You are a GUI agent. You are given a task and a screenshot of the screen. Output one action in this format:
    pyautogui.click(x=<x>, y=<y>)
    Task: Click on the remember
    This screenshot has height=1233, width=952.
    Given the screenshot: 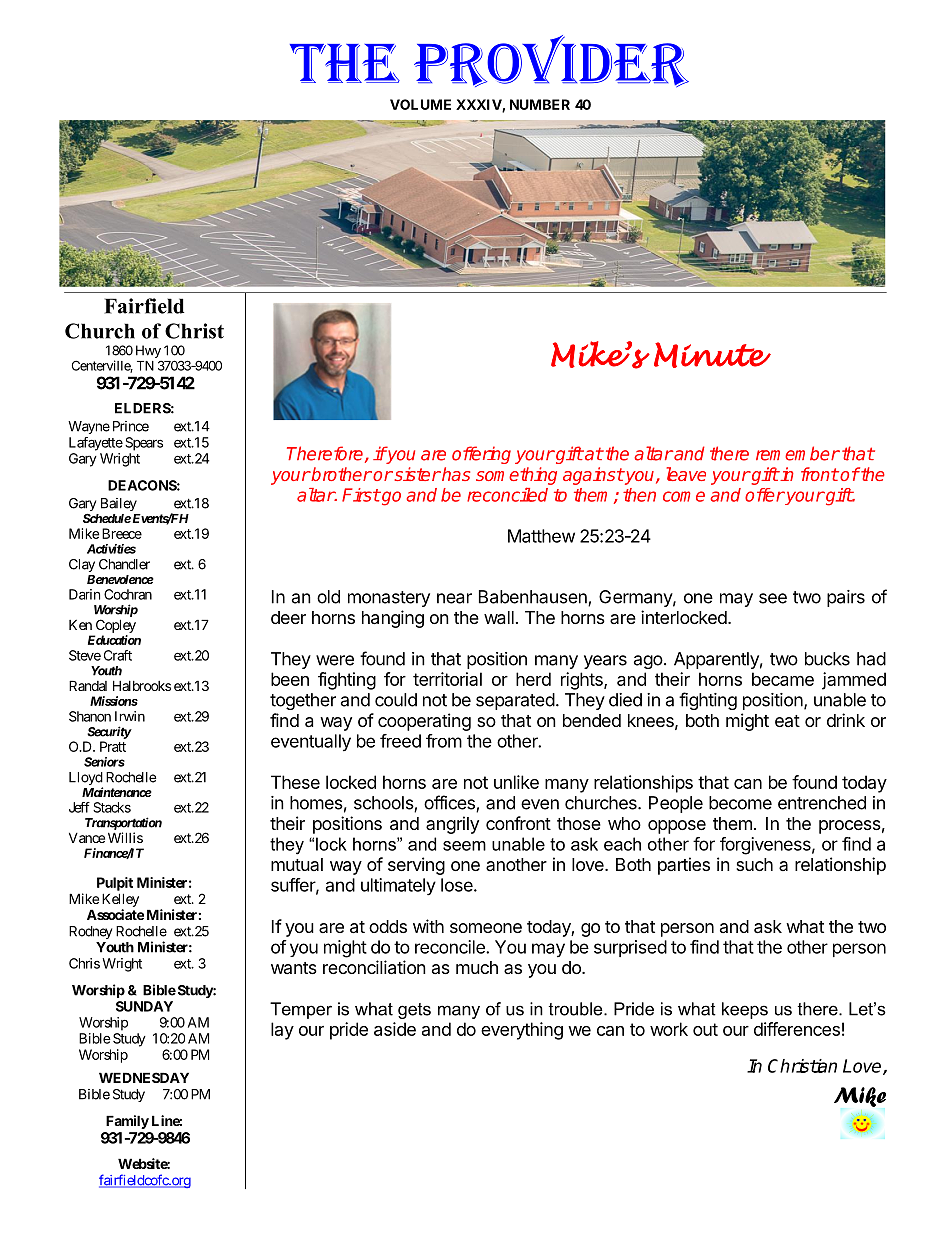 What is the action you would take?
    pyautogui.click(x=798, y=453)
